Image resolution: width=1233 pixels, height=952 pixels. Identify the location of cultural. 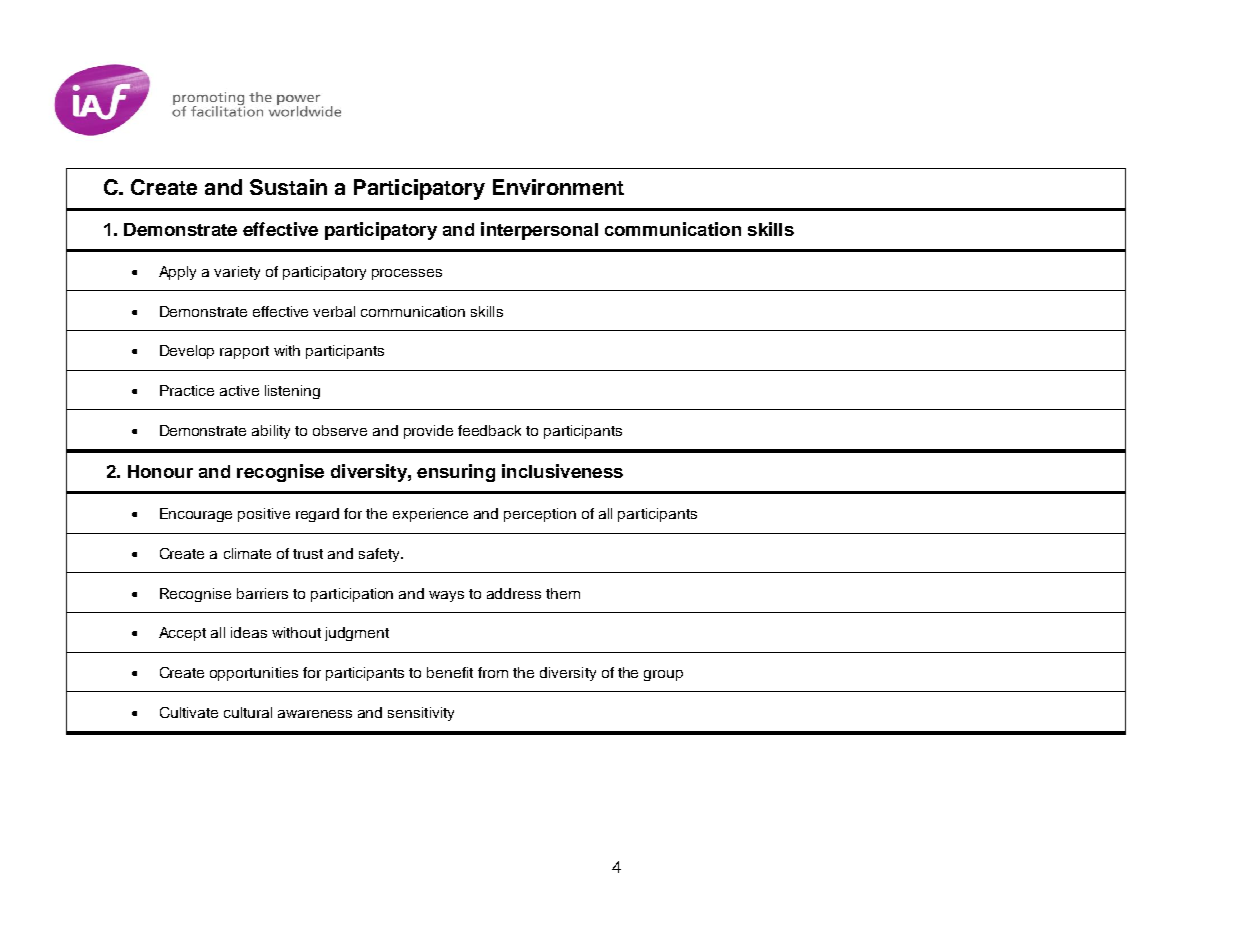
(248, 712).
